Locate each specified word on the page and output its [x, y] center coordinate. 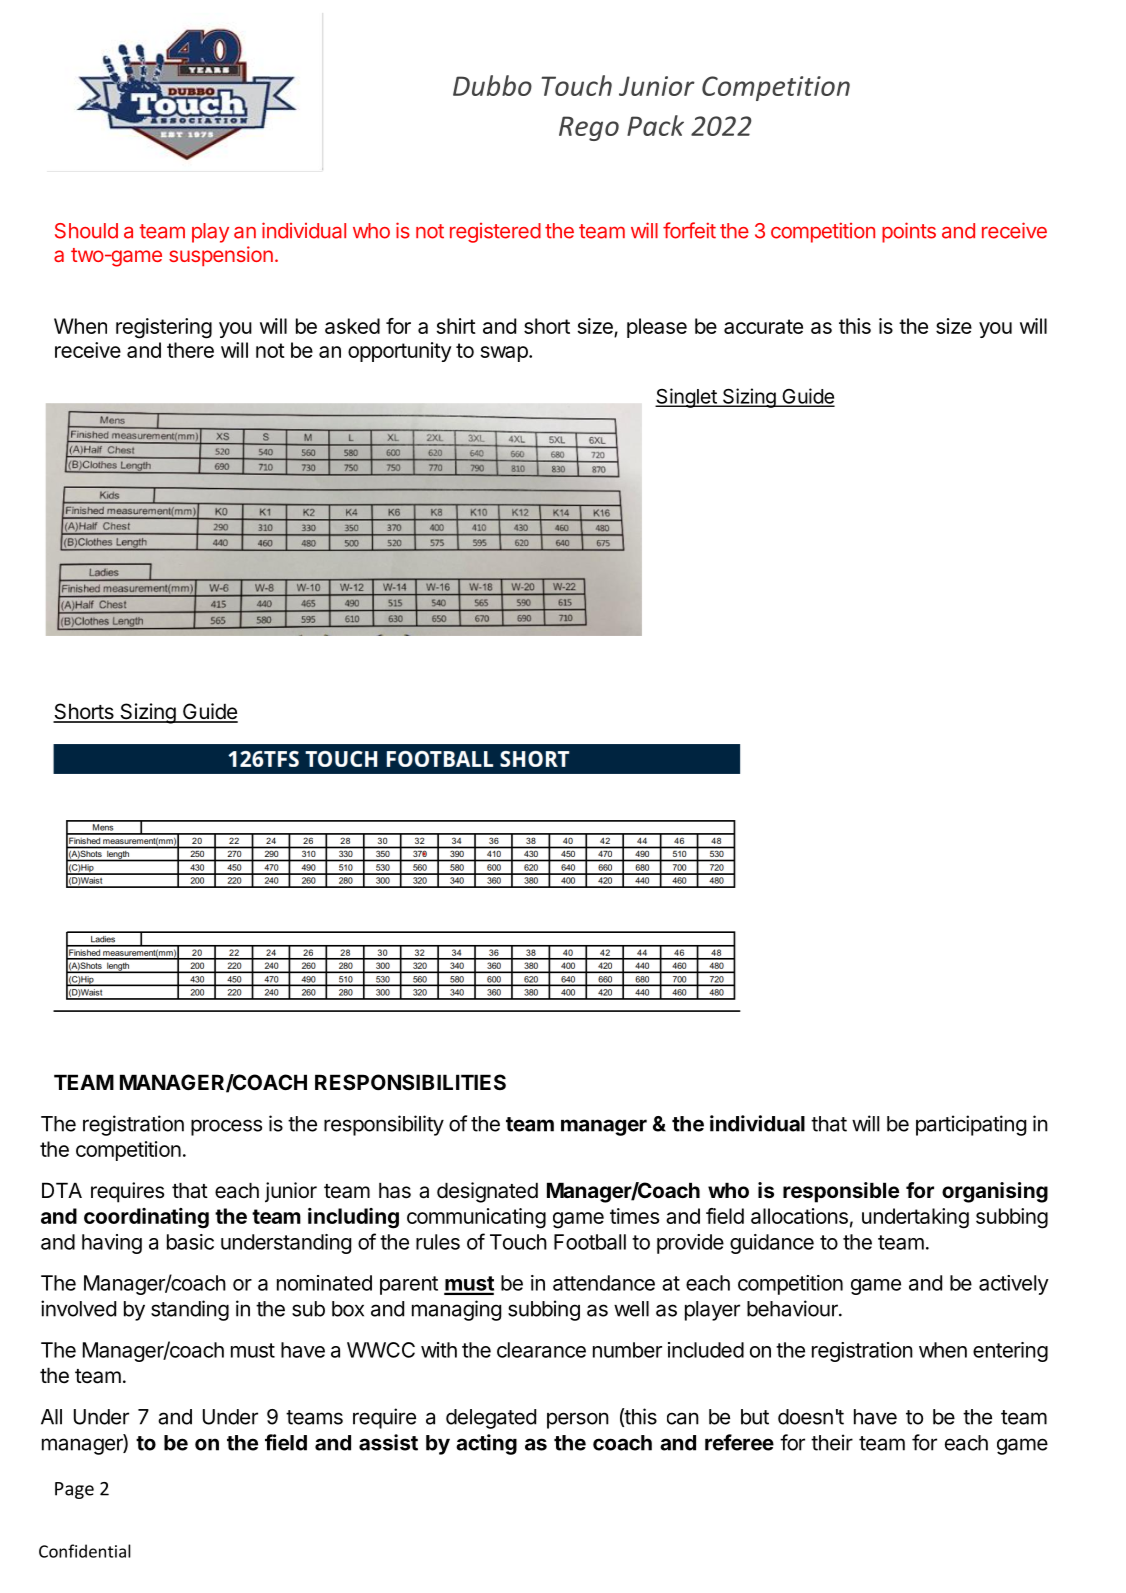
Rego [589, 128]
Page [74, 1490]
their [832, 1442]
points [909, 232]
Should [86, 231]
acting [486, 1444]
